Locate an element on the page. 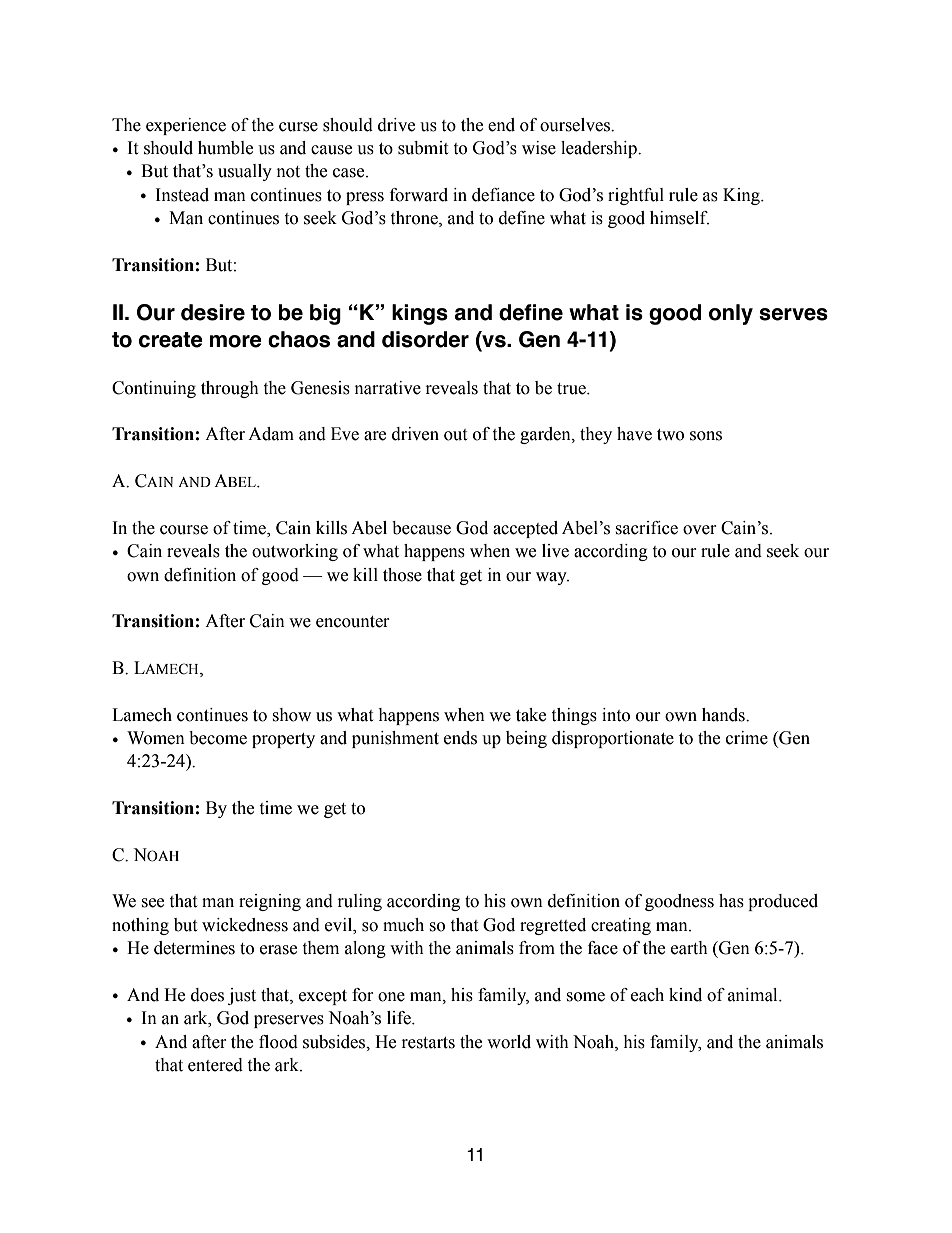 The width and height of the page is (952, 1233). rightful is located at coordinates (636, 196).
